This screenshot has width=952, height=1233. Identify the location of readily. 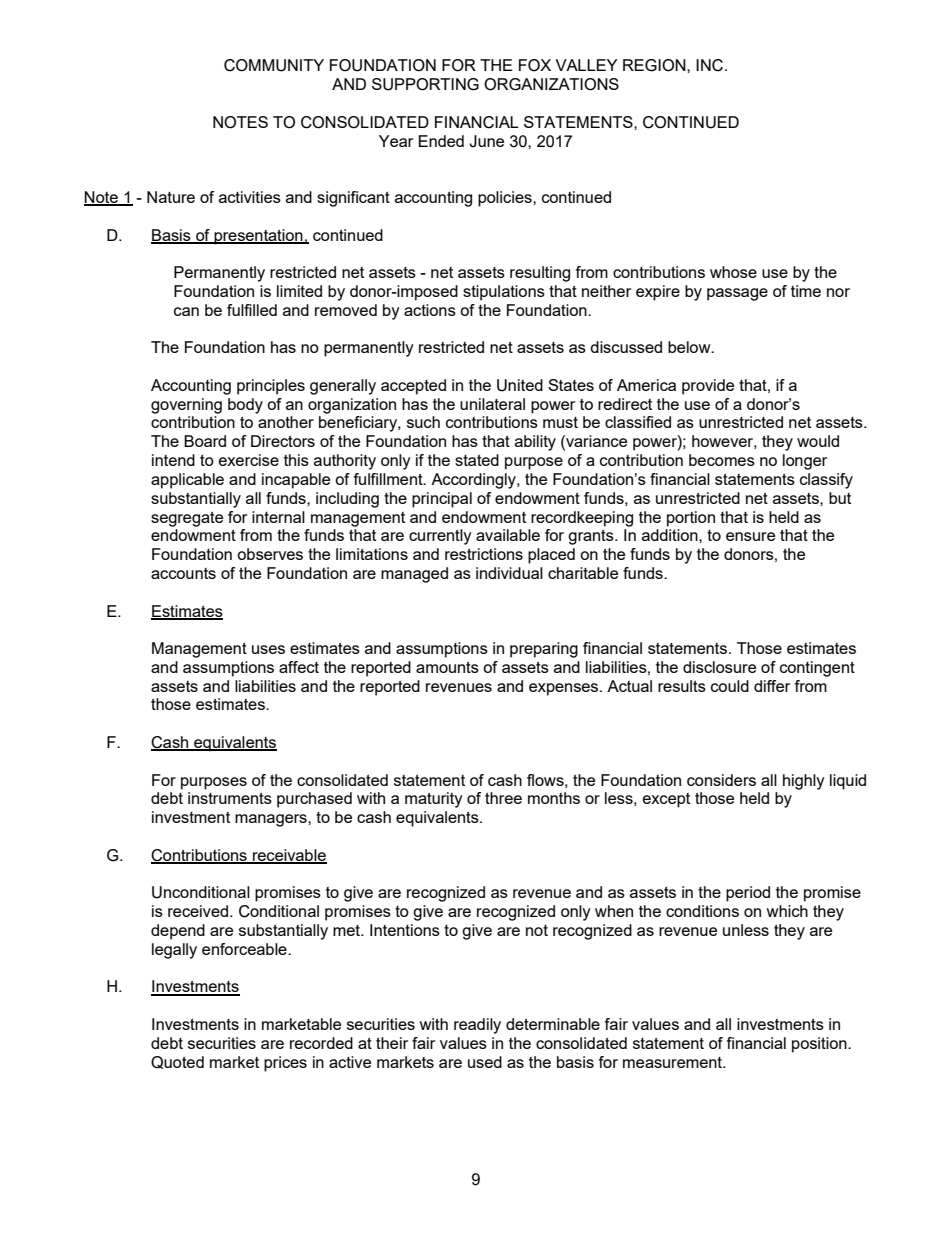
(477, 1026).
